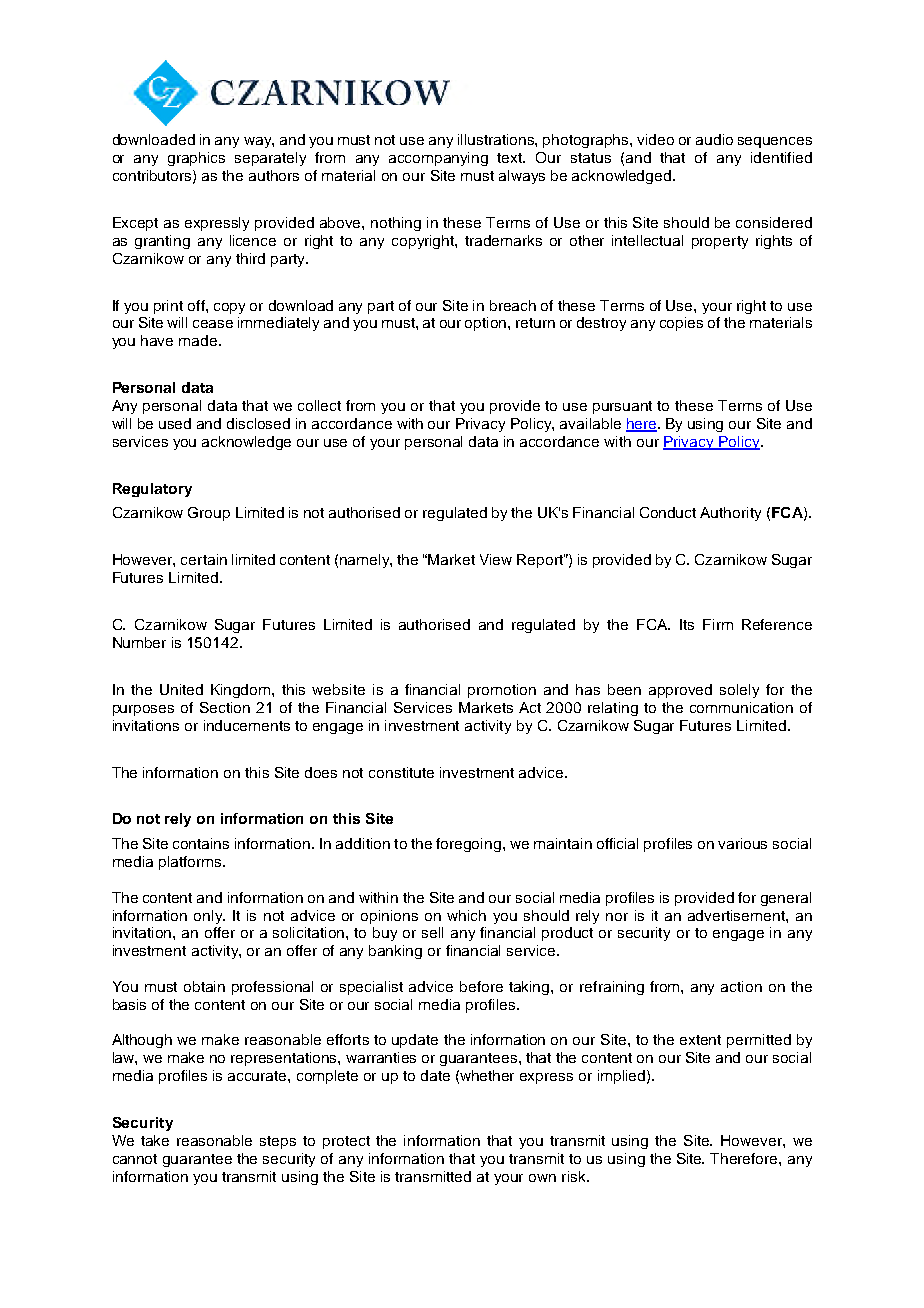 This page has height=1308, width=924. What do you see at coordinates (438, 159) in the page?
I see `accompanying` at bounding box center [438, 159].
